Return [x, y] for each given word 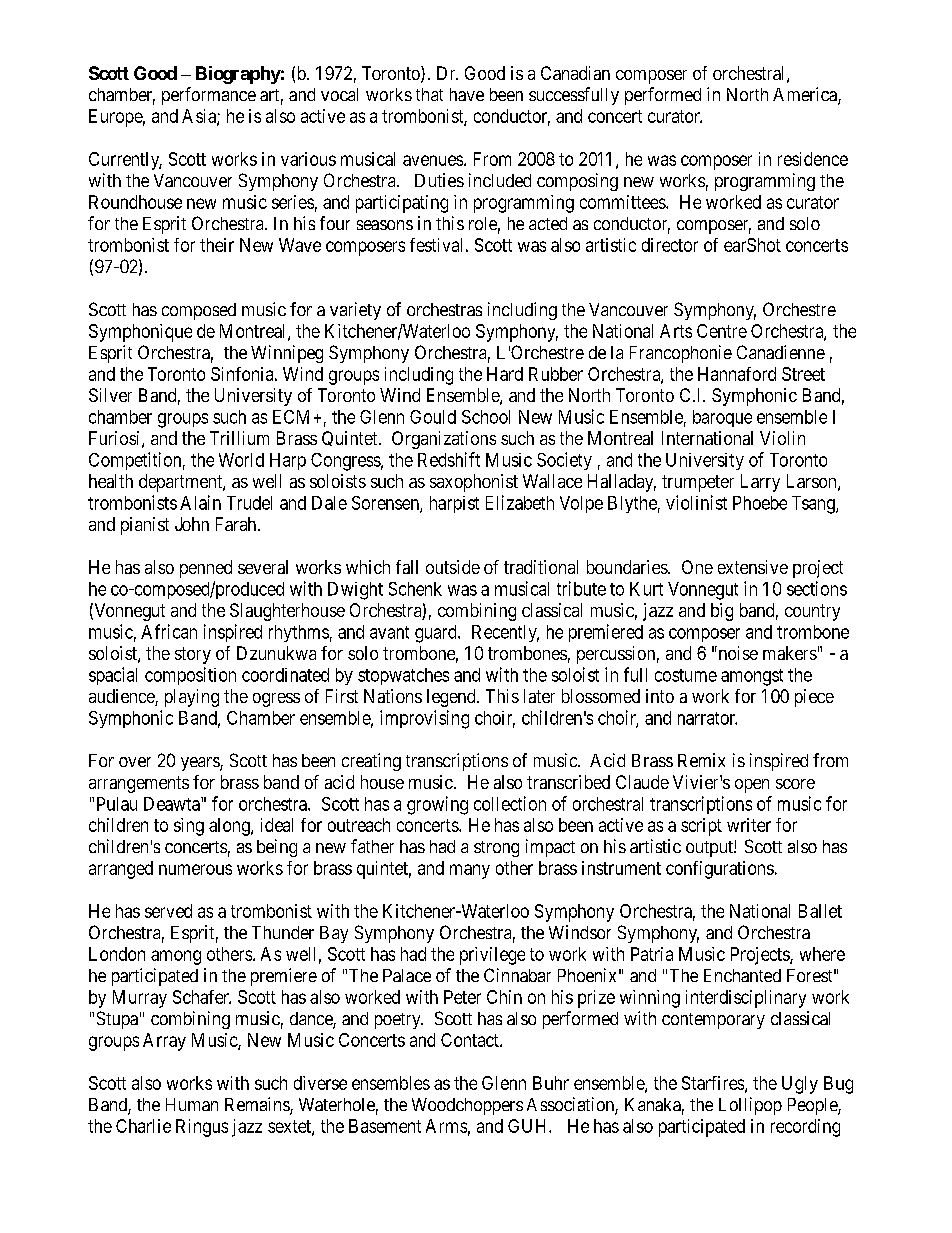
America [806, 95]
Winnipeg [287, 354]
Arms [446, 1126]
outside [453, 567]
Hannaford [737, 374]
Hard [505, 374]
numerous [195, 869]
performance [209, 96]
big [722, 612]
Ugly [800, 1085]
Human [192, 1104]
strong [496, 849]
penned [206, 569]
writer [749, 825]
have [467, 94]
